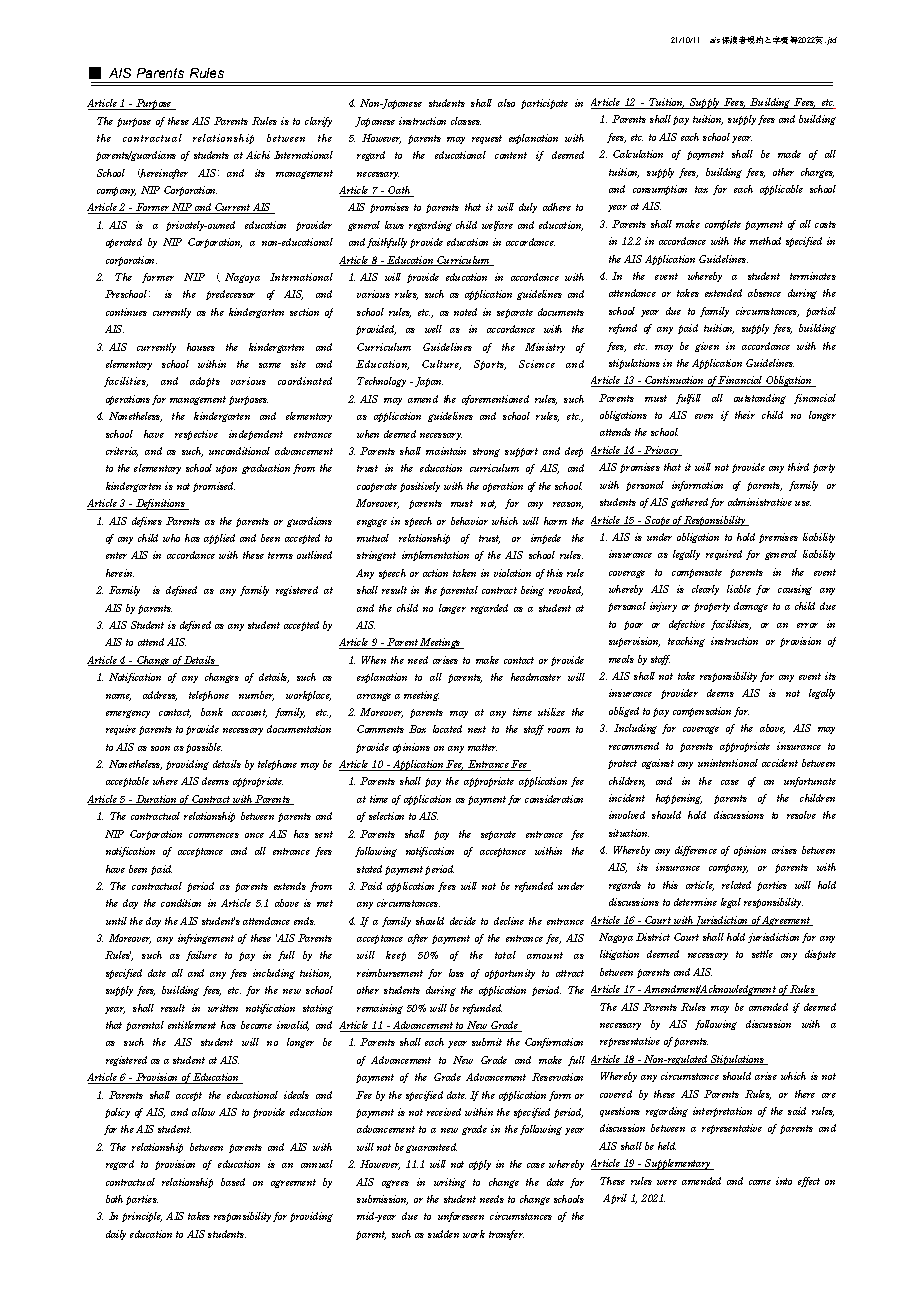 The width and height of the document is (924, 1308). Describe the element at coordinates (728, 763) in the document. I see `unintentional` at that location.
